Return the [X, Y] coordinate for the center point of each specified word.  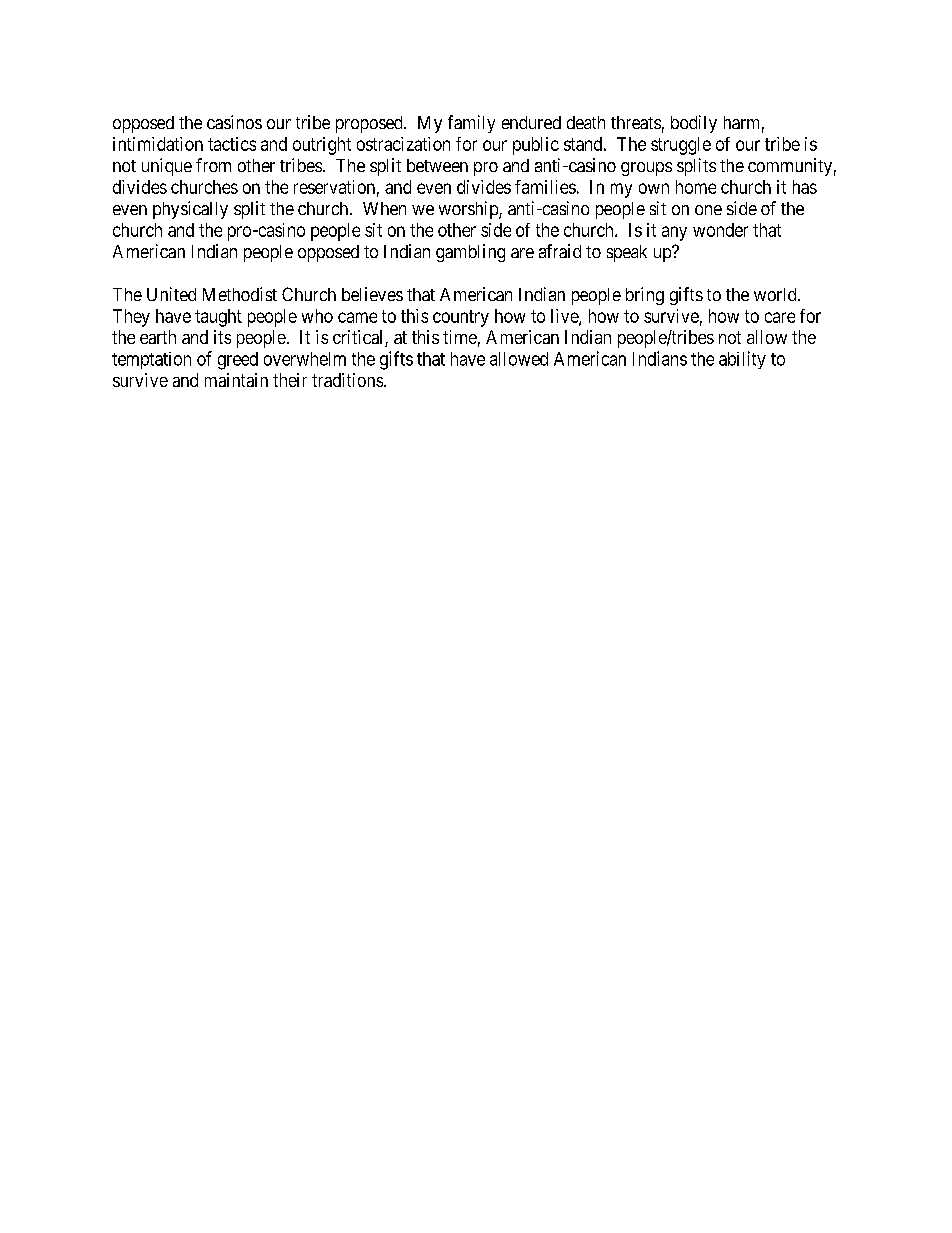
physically [190, 210]
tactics [232, 144]
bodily [694, 124]
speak [627, 253]
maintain [236, 380]
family [471, 124]
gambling [470, 253]
